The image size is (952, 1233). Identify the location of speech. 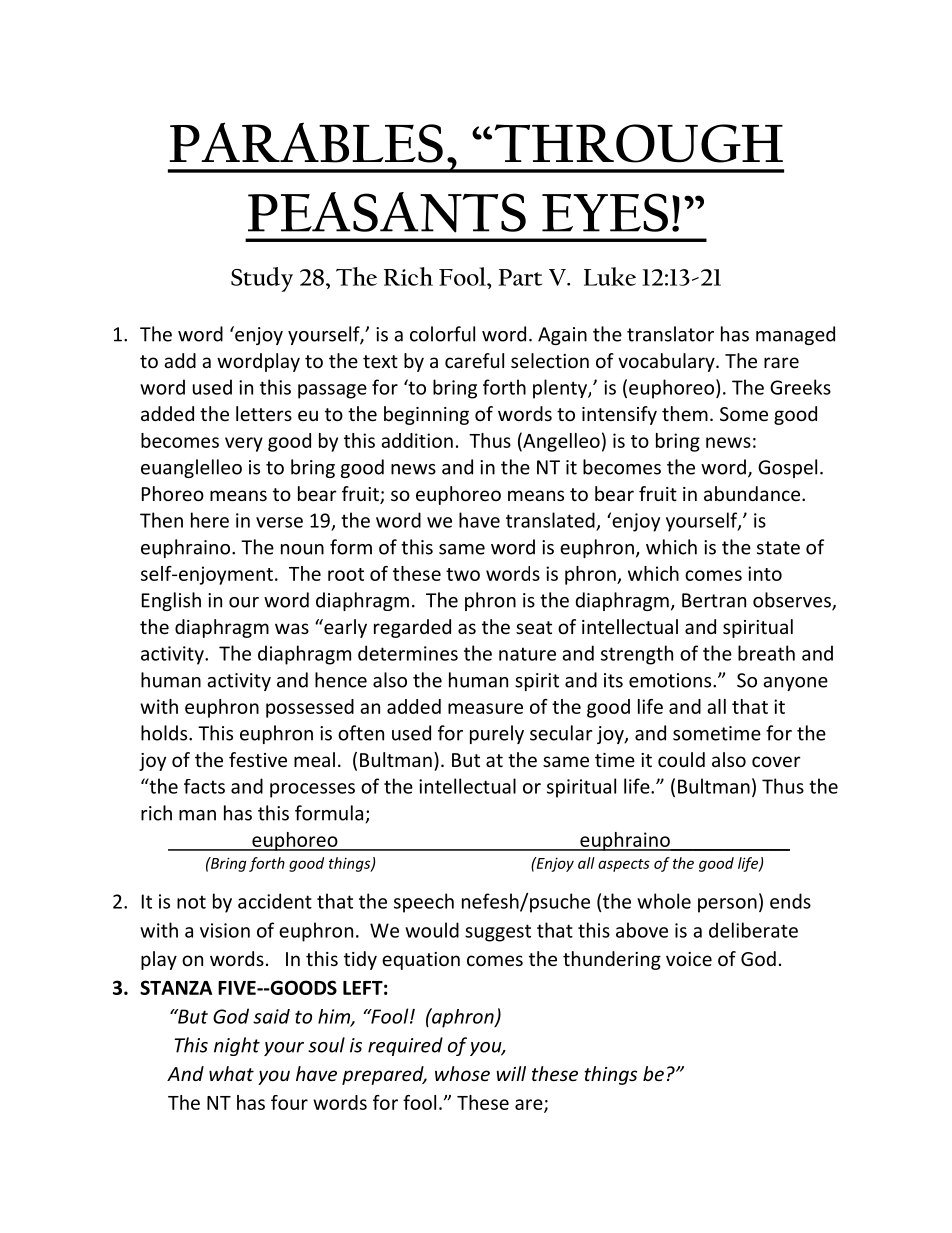
(424, 903).
